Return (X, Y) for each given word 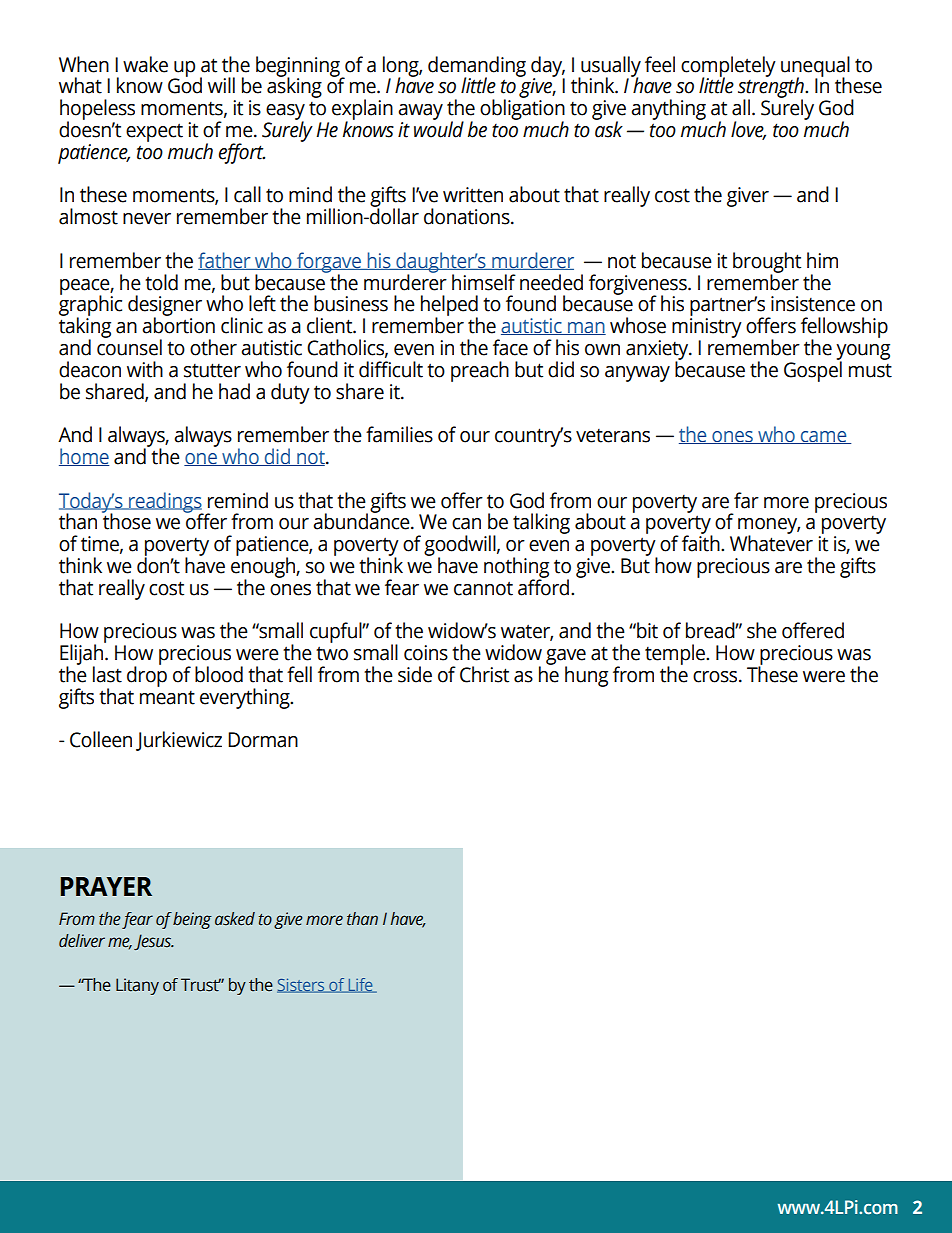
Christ (484, 674)
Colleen (101, 739)
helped (449, 307)
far (746, 500)
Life (360, 985)
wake (145, 64)
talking (541, 523)
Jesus (154, 942)
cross (716, 677)
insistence (813, 304)
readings (165, 503)
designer (165, 307)
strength (772, 88)
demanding (477, 67)
